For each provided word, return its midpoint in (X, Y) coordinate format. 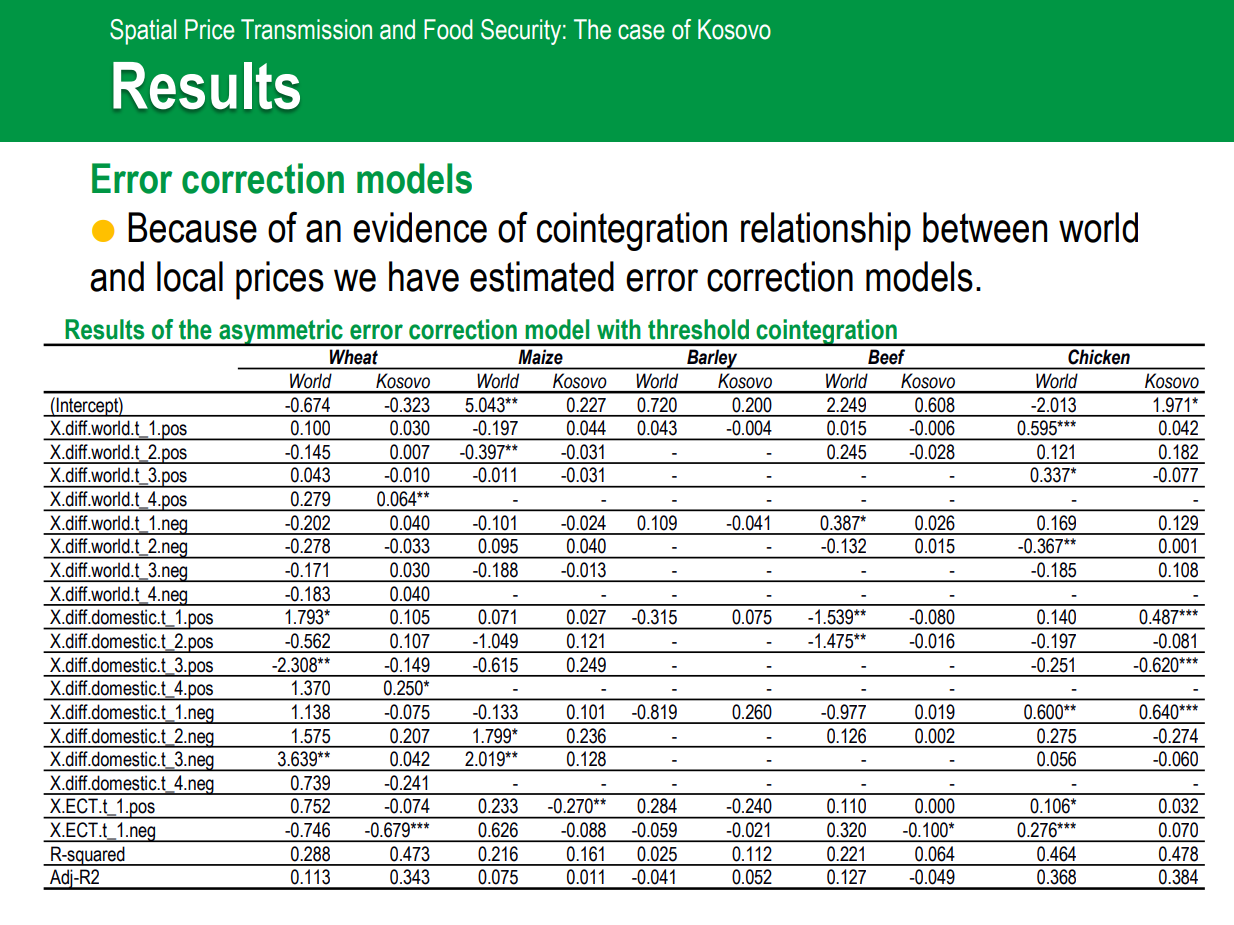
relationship (826, 231)
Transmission (306, 29)
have (424, 276)
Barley (712, 359)
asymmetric (281, 332)
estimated (542, 276)
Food (448, 29)
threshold (698, 329)
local (190, 276)
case (641, 32)
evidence (420, 227)
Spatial (143, 32)
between (985, 227)
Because (192, 227)
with (619, 329)
